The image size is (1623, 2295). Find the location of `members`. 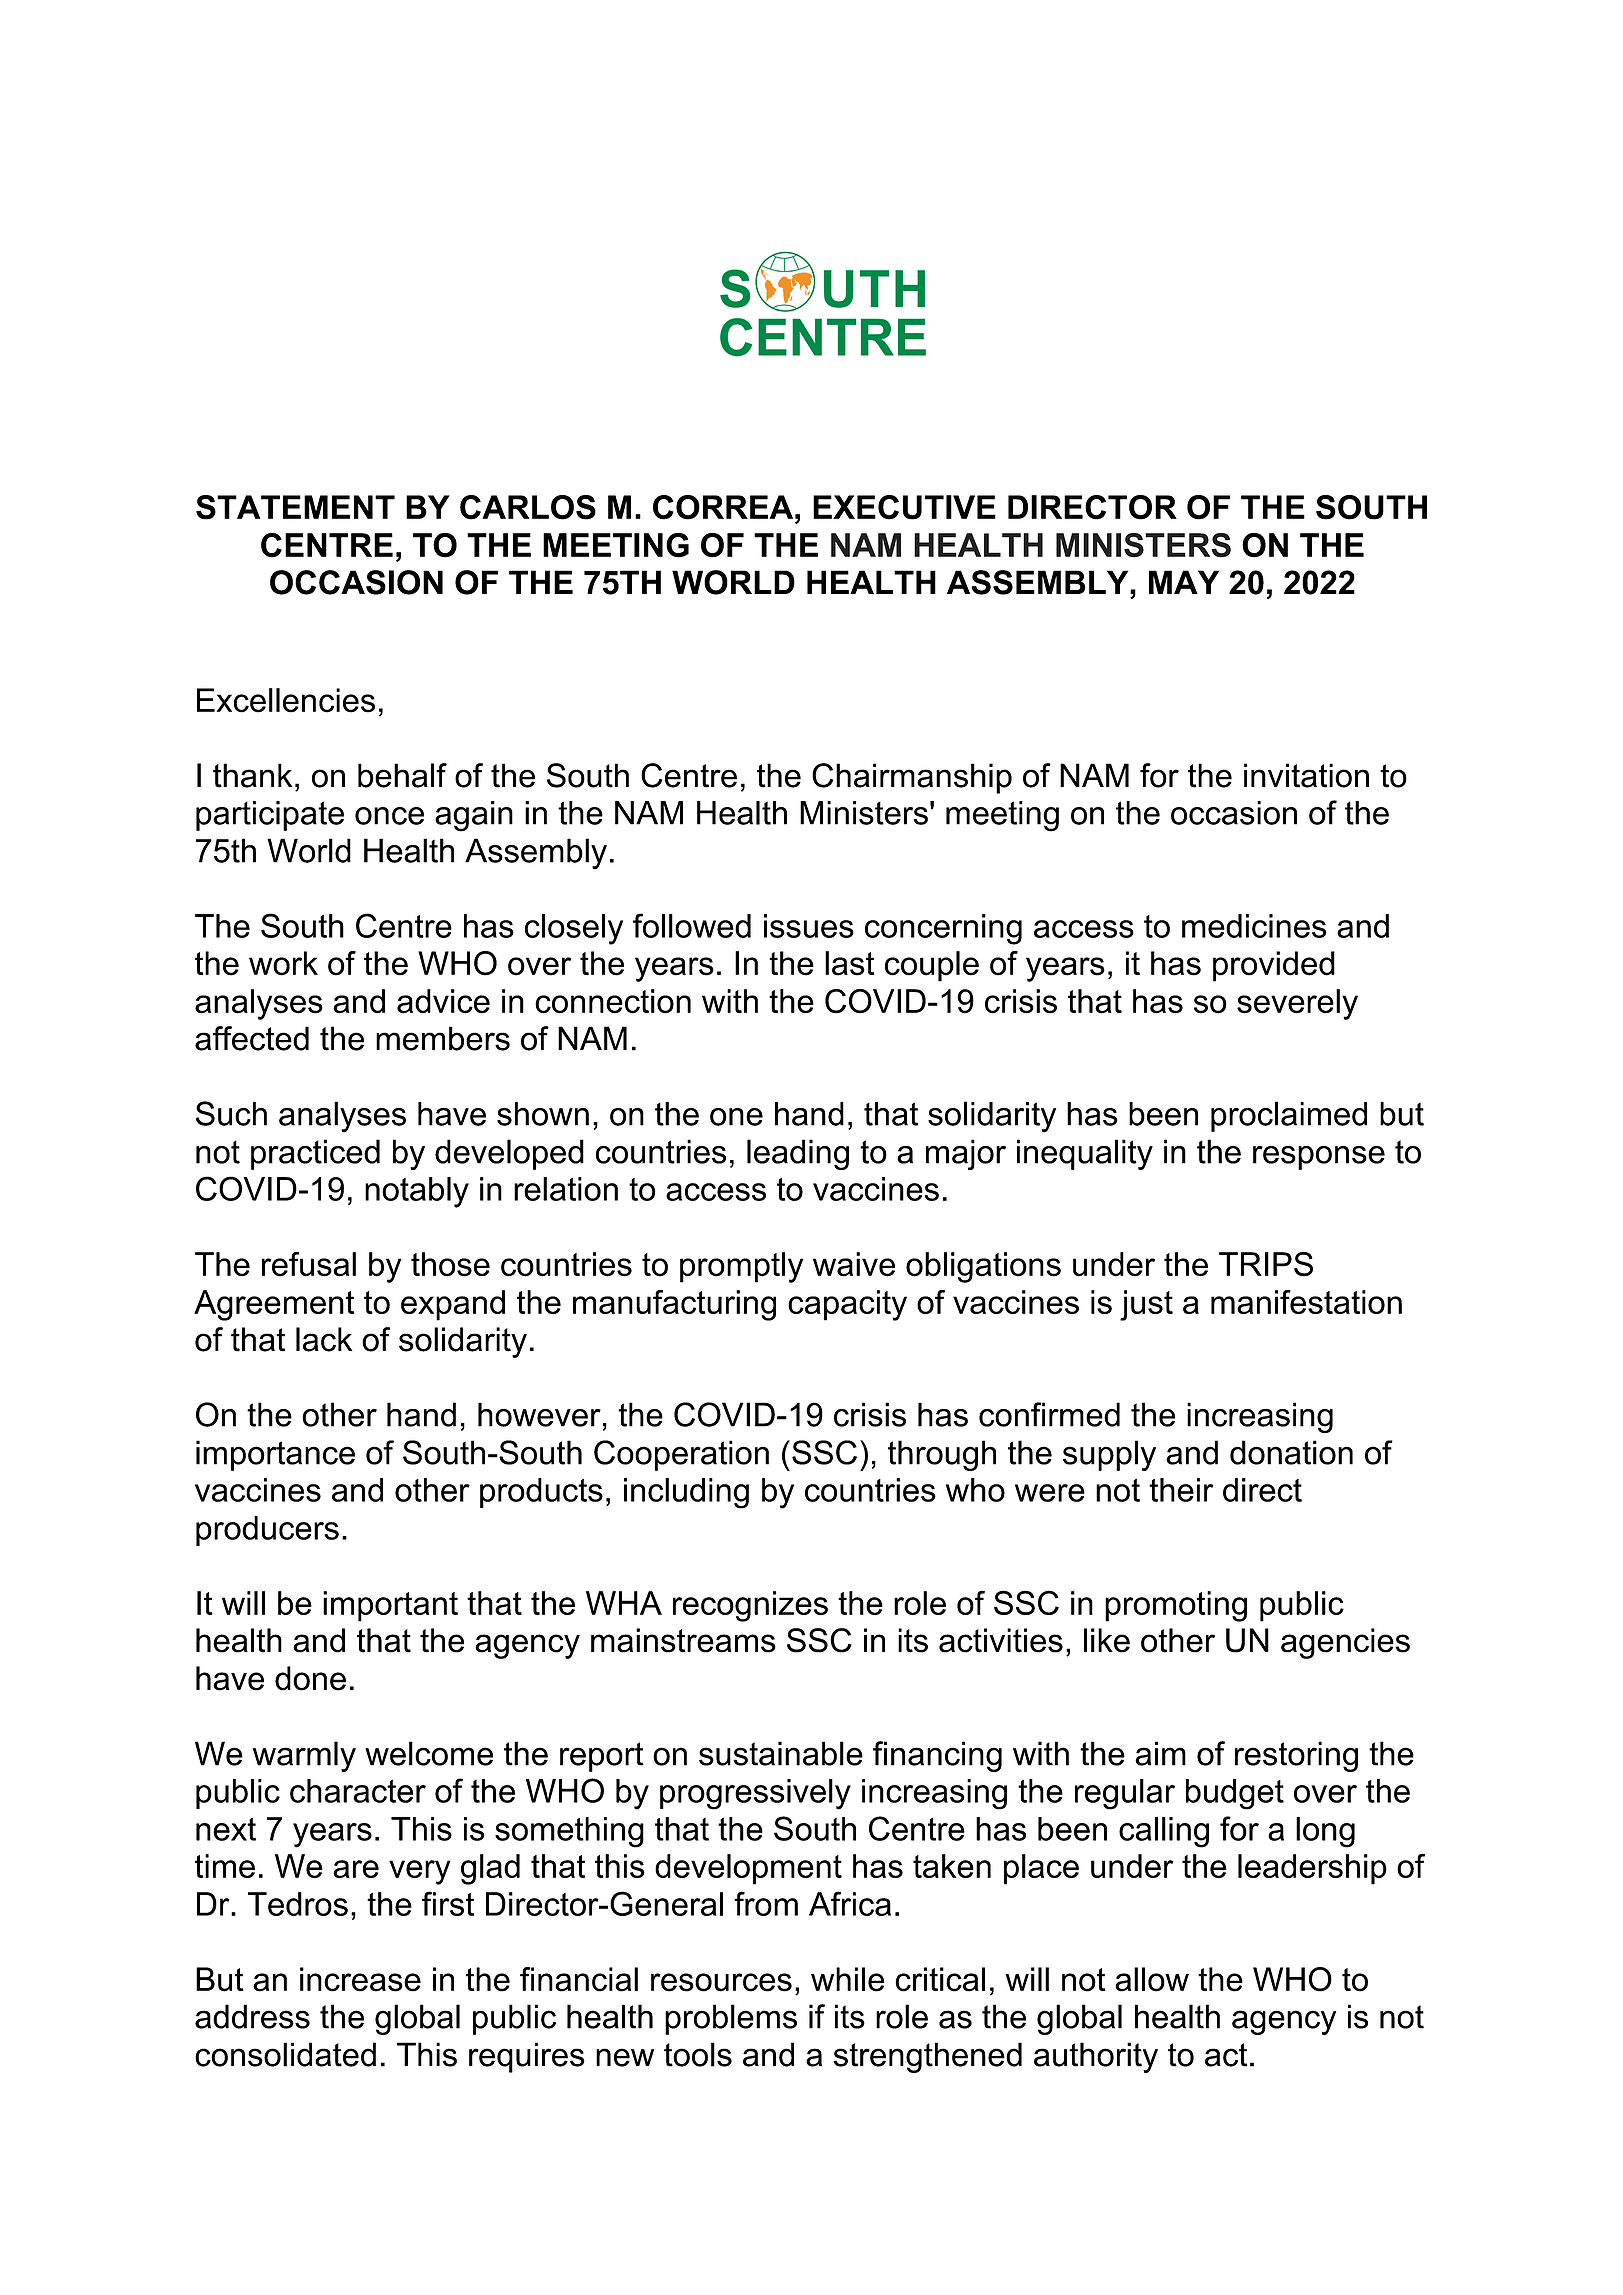

members is located at coordinates (443, 1038).
